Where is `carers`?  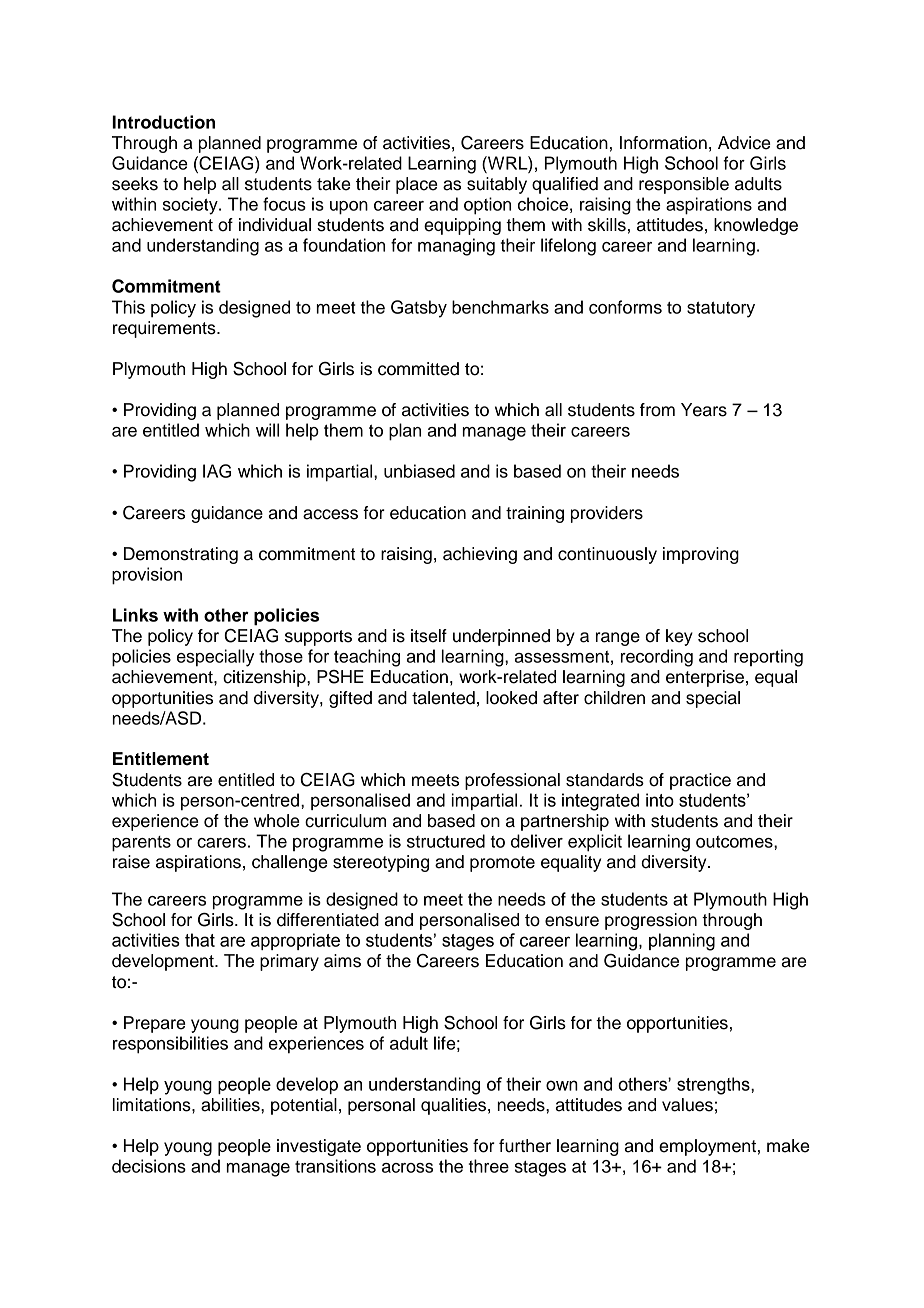
carers is located at coordinates (221, 843).
